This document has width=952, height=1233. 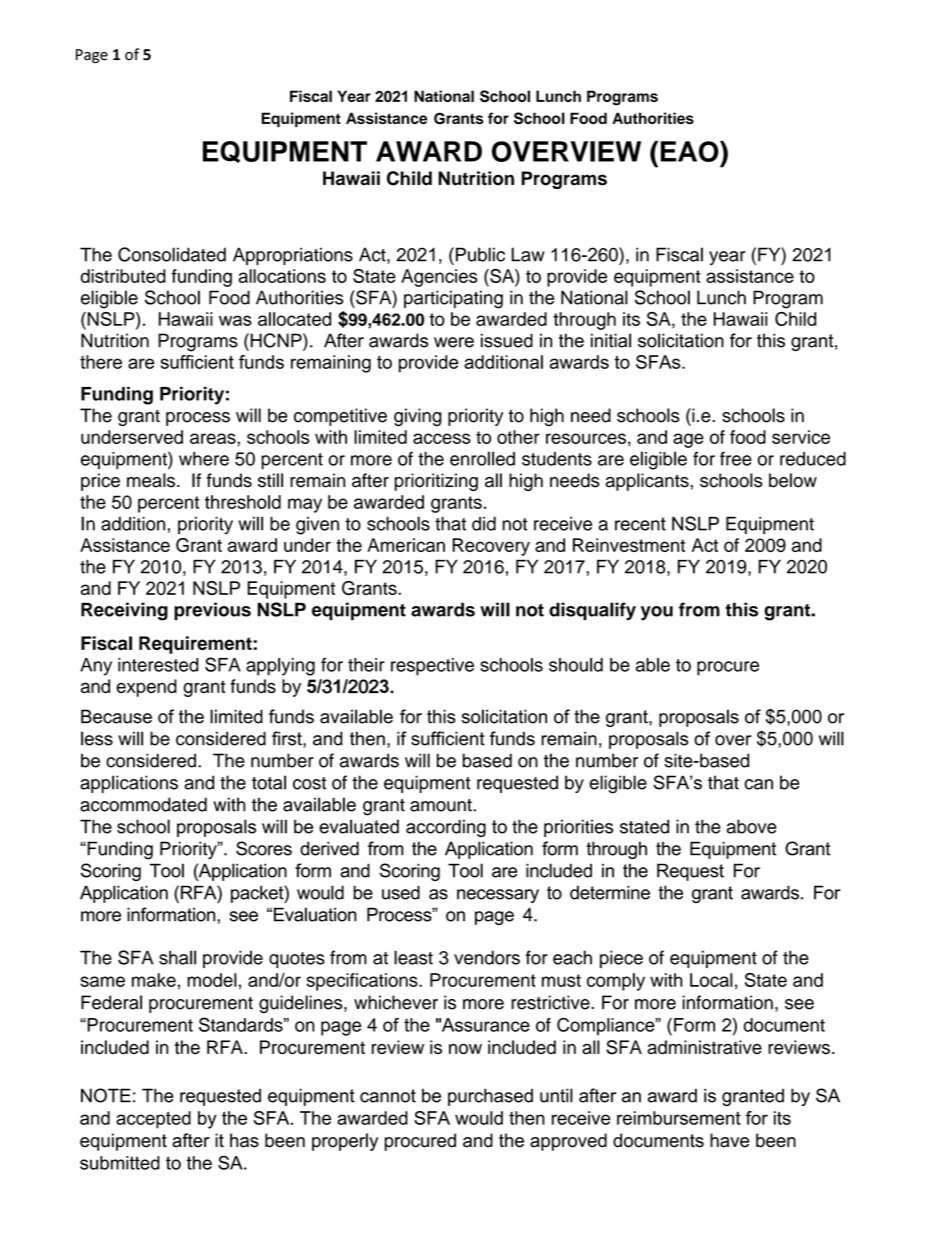 I want to click on free, so click(x=736, y=458).
